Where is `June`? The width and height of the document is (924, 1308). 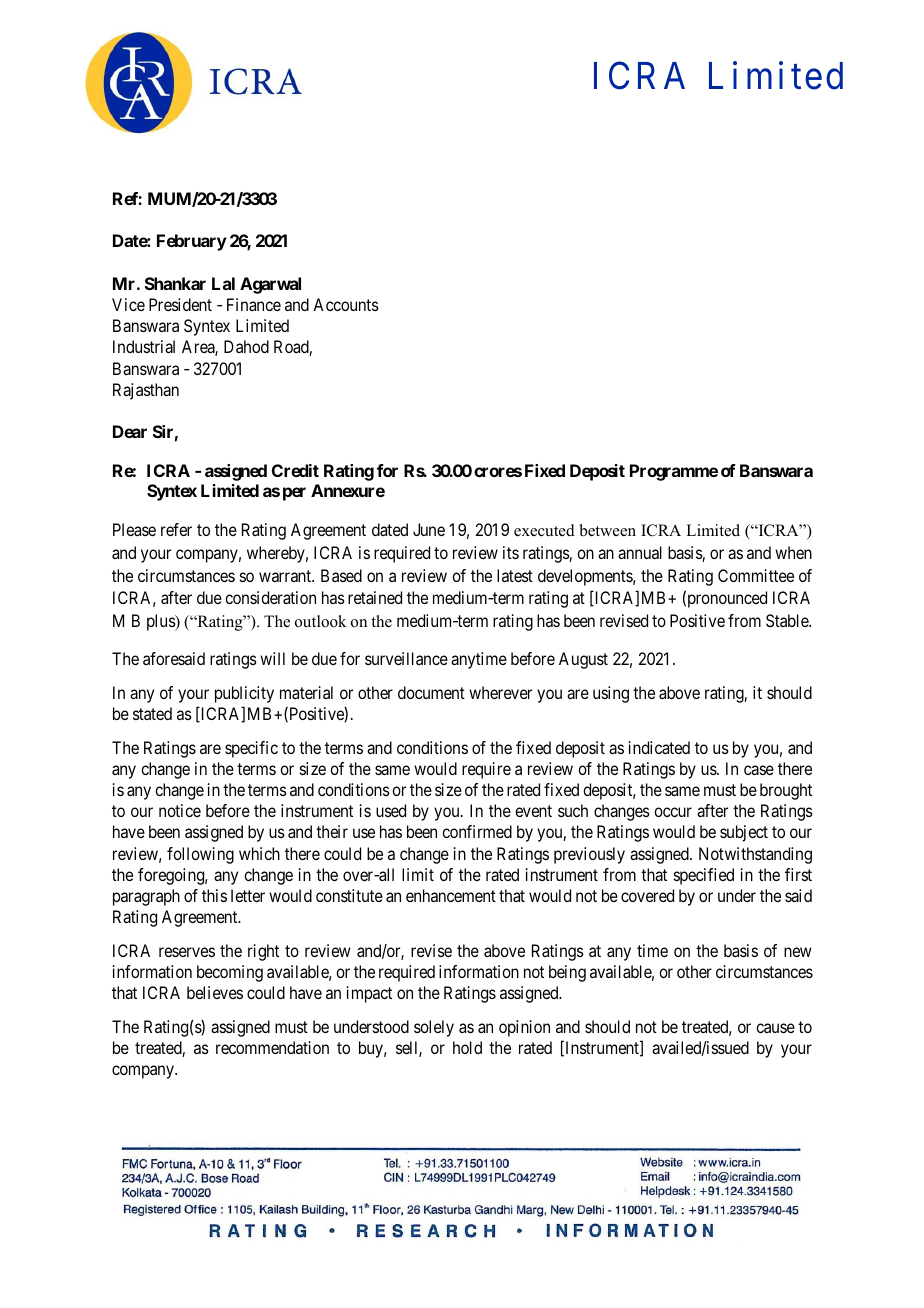
June is located at coordinates (429, 529).
